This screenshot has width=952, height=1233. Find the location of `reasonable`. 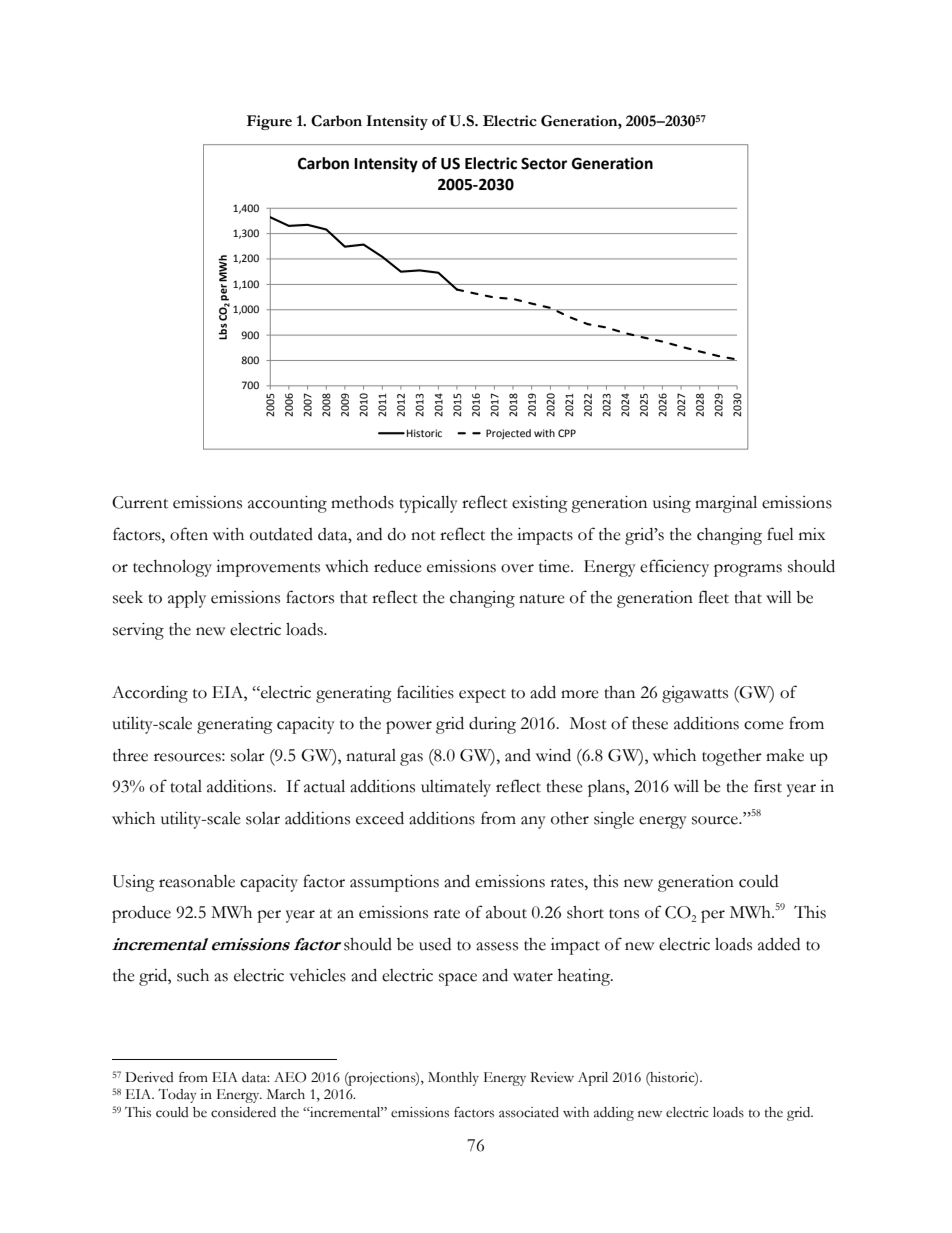

reasonable is located at coordinates (197, 881).
